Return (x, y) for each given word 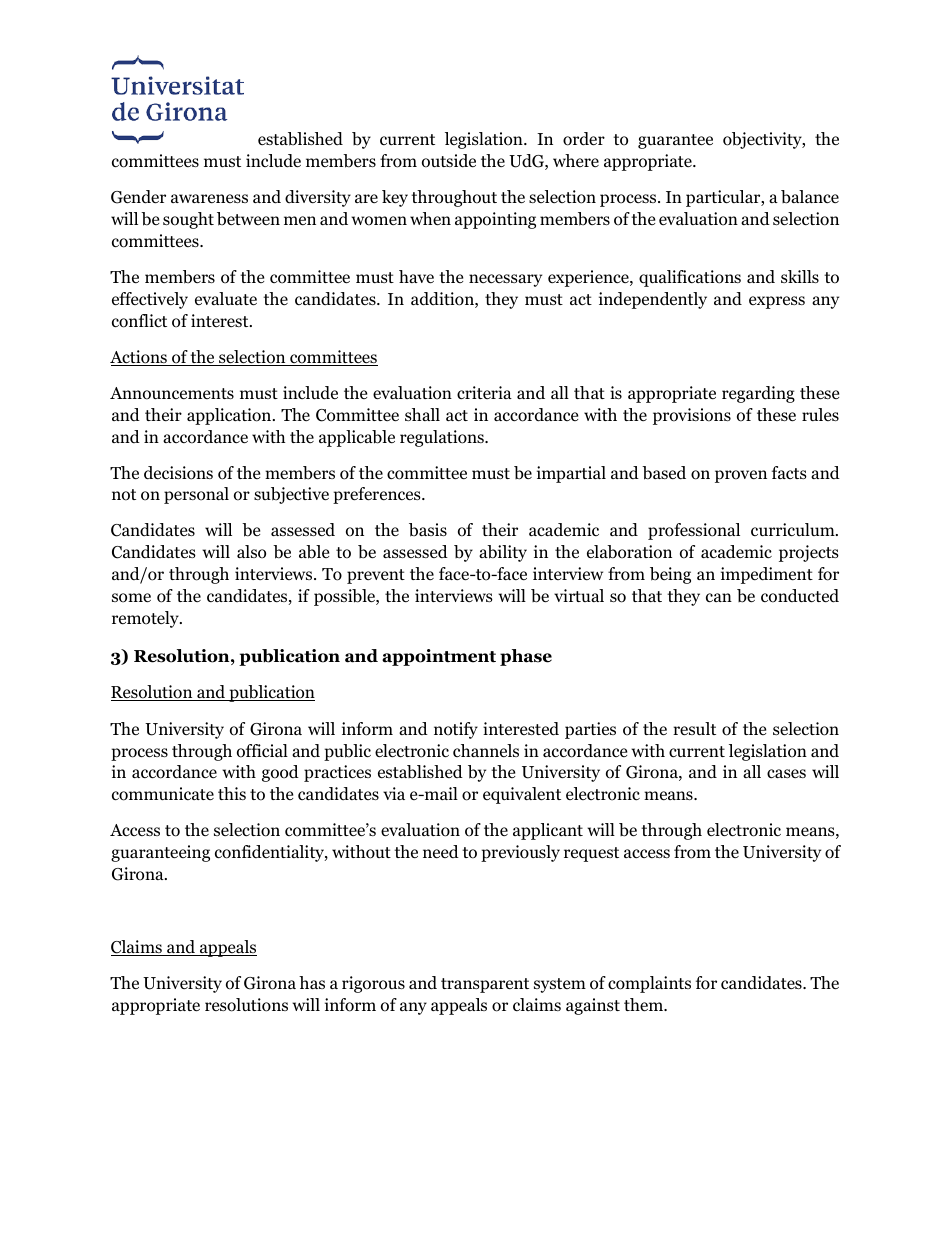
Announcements (172, 393)
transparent (485, 985)
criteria (484, 392)
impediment (767, 575)
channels (486, 750)
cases (786, 773)
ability (503, 553)
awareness (209, 198)
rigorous (373, 984)
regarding (758, 394)
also (251, 552)
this (232, 793)
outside (449, 161)
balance (810, 197)
